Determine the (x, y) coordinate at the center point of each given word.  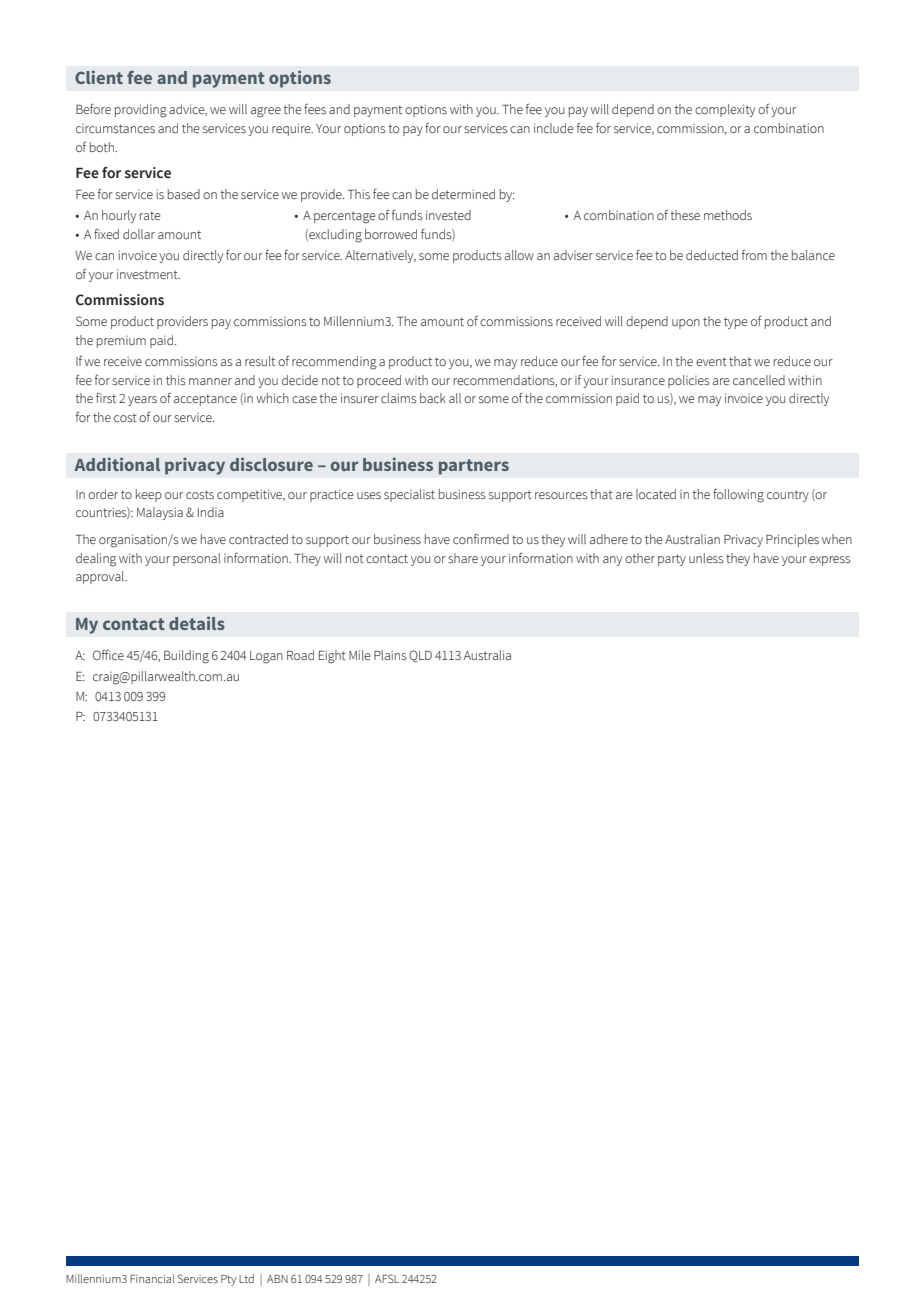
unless (706, 558)
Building (186, 657)
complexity (725, 110)
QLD (420, 656)
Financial (152, 1278)
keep (149, 495)
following (738, 496)
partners (474, 467)
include (554, 128)
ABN (277, 1279)
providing (141, 111)
